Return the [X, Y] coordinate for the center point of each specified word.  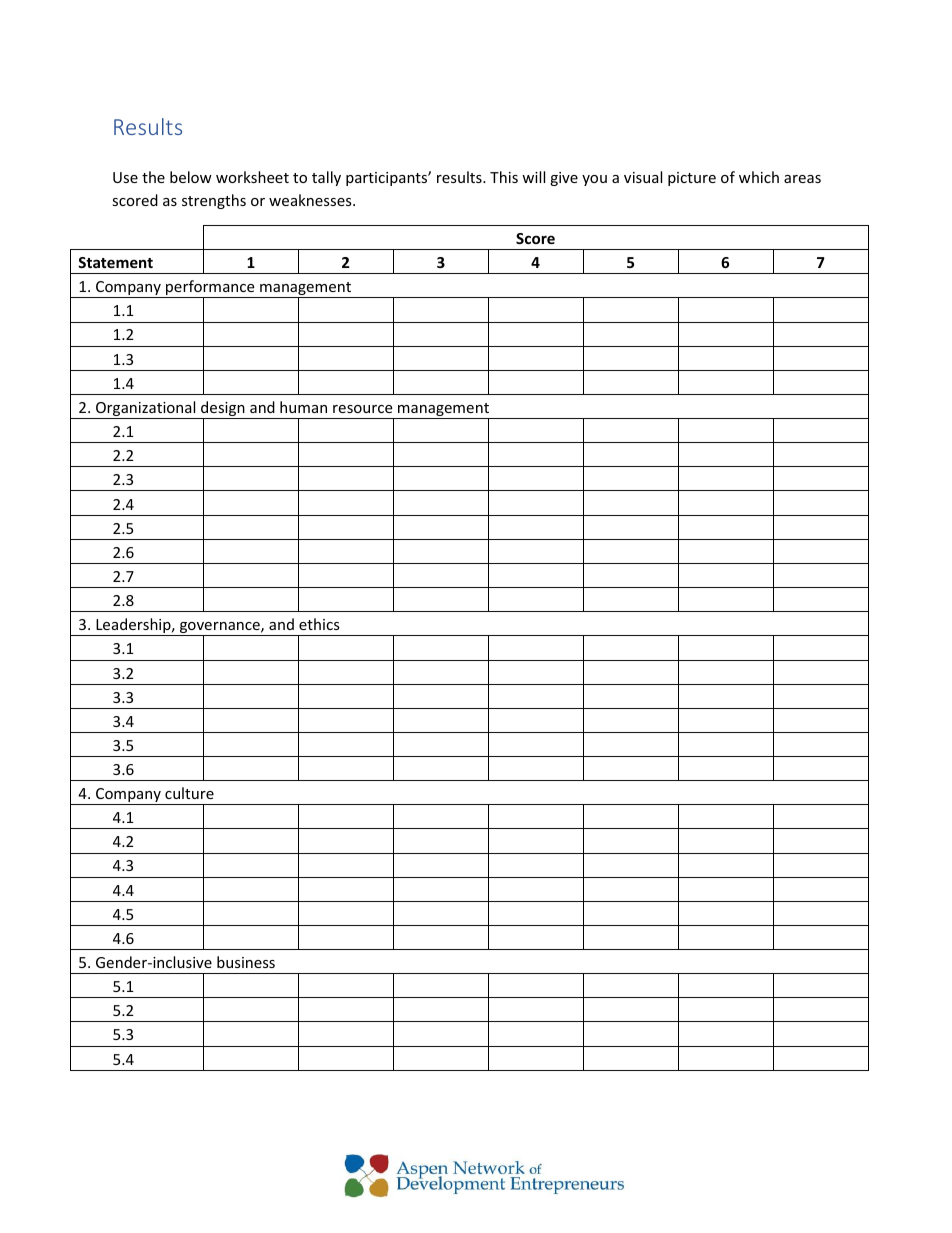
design [223, 410]
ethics [319, 624]
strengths [214, 201]
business [246, 962]
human [303, 407]
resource [362, 409]
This [504, 177]
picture [692, 179]
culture [189, 793]
